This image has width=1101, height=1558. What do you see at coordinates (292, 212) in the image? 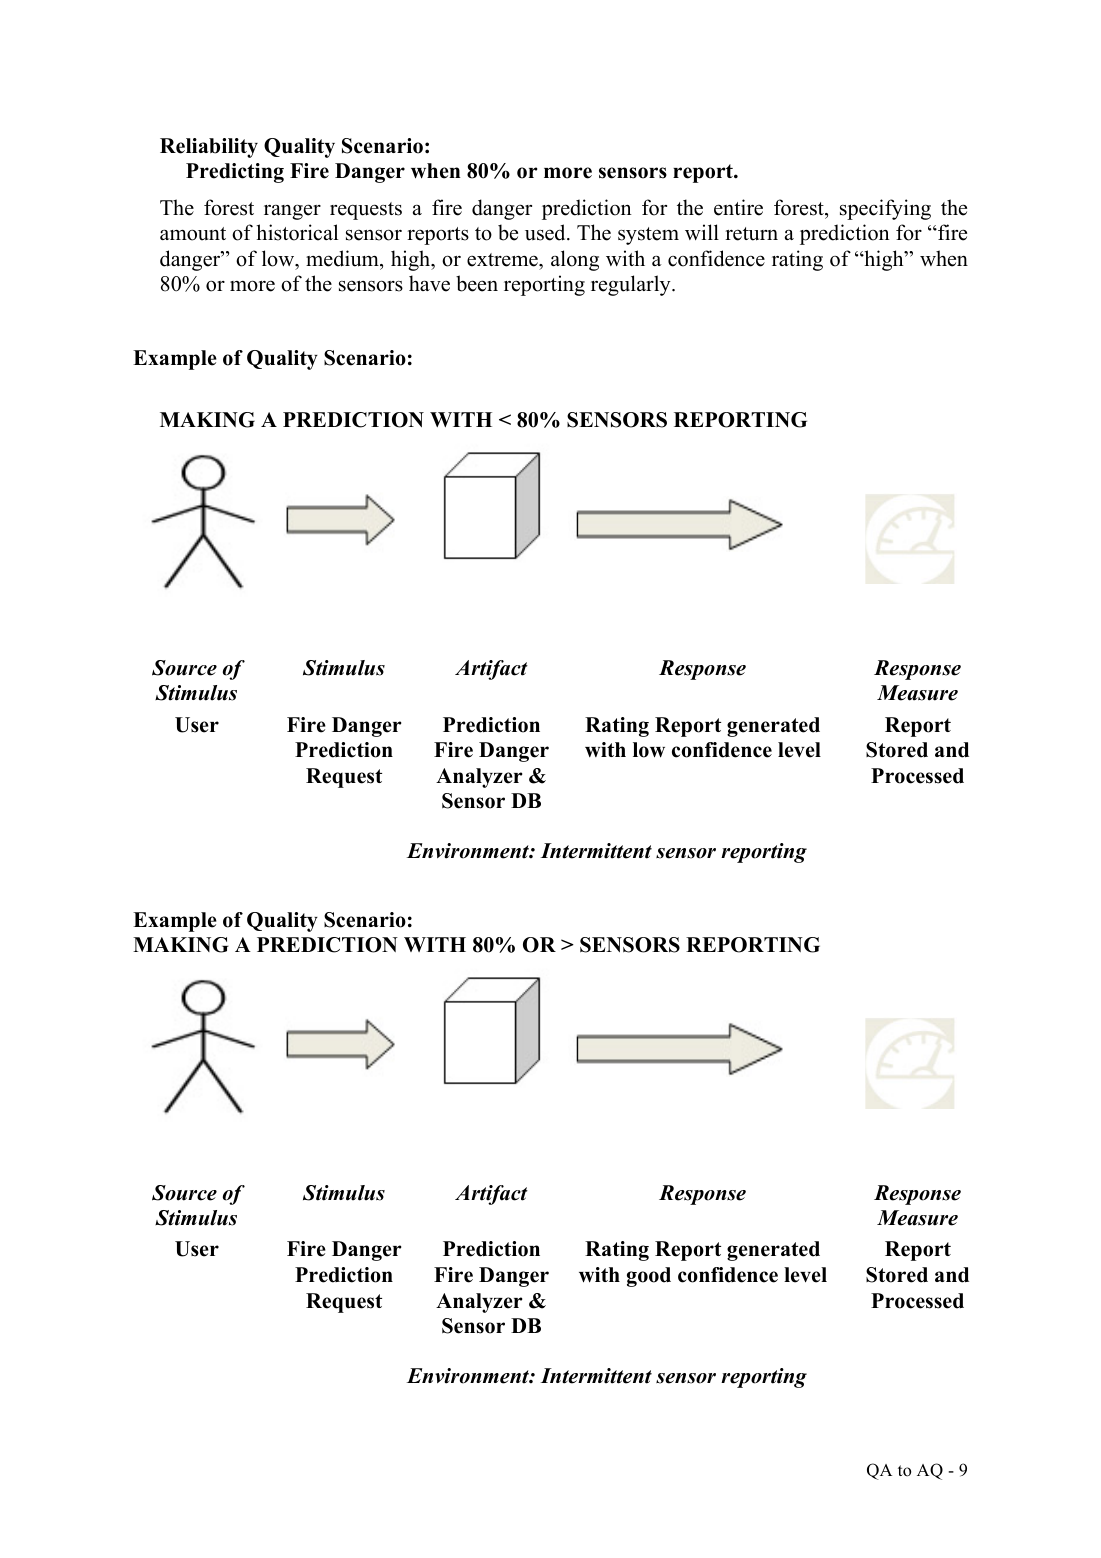
I see `ranger` at bounding box center [292, 212].
